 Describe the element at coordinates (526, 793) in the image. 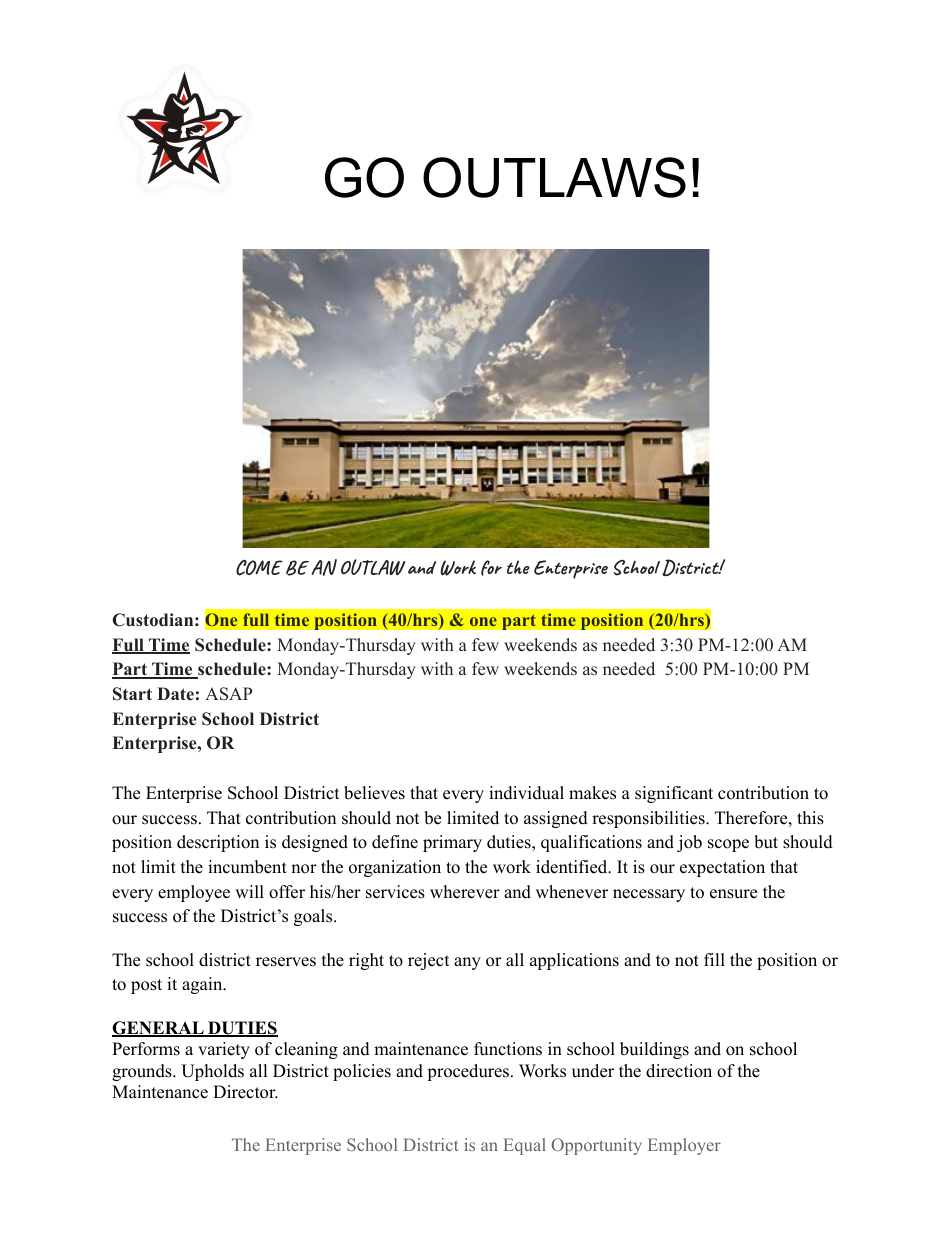

I see `individual` at that location.
